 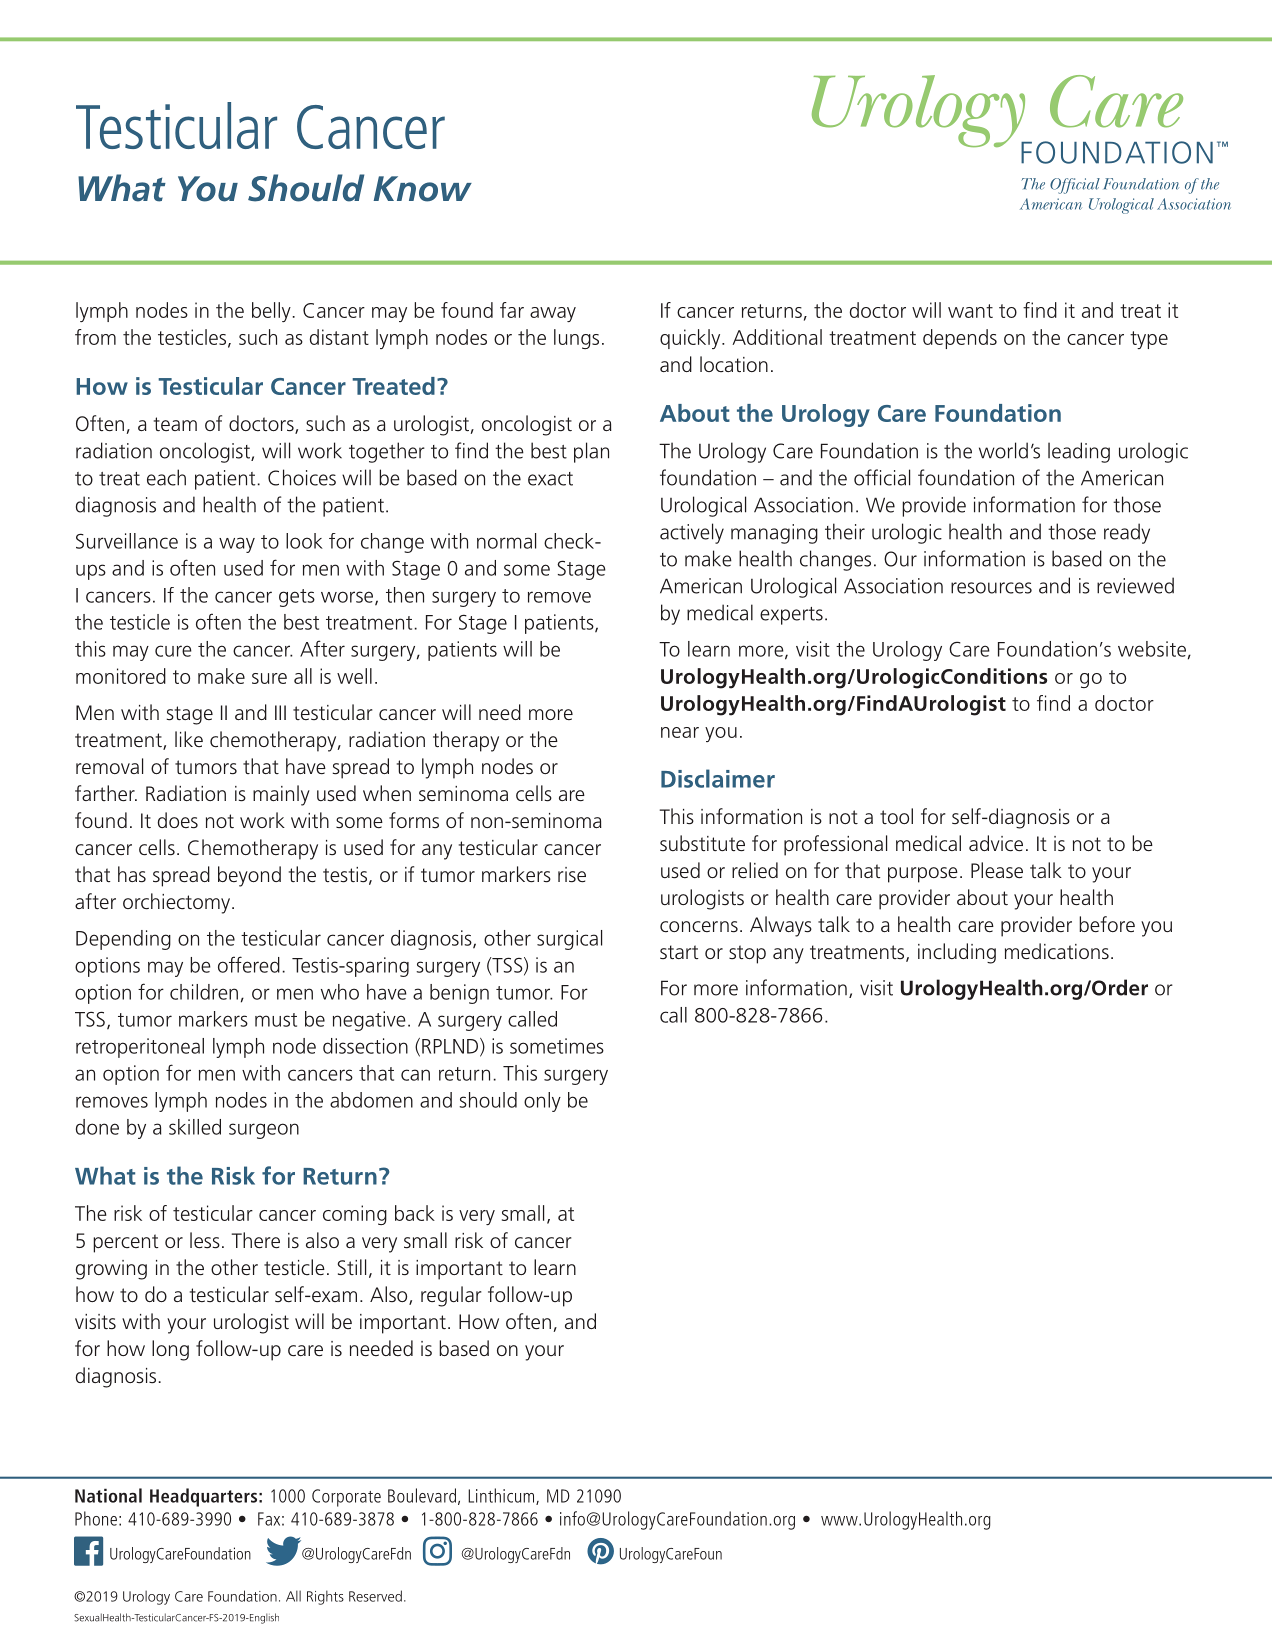 What do you see at coordinates (542, 1102) in the screenshot?
I see `only` at bounding box center [542, 1102].
